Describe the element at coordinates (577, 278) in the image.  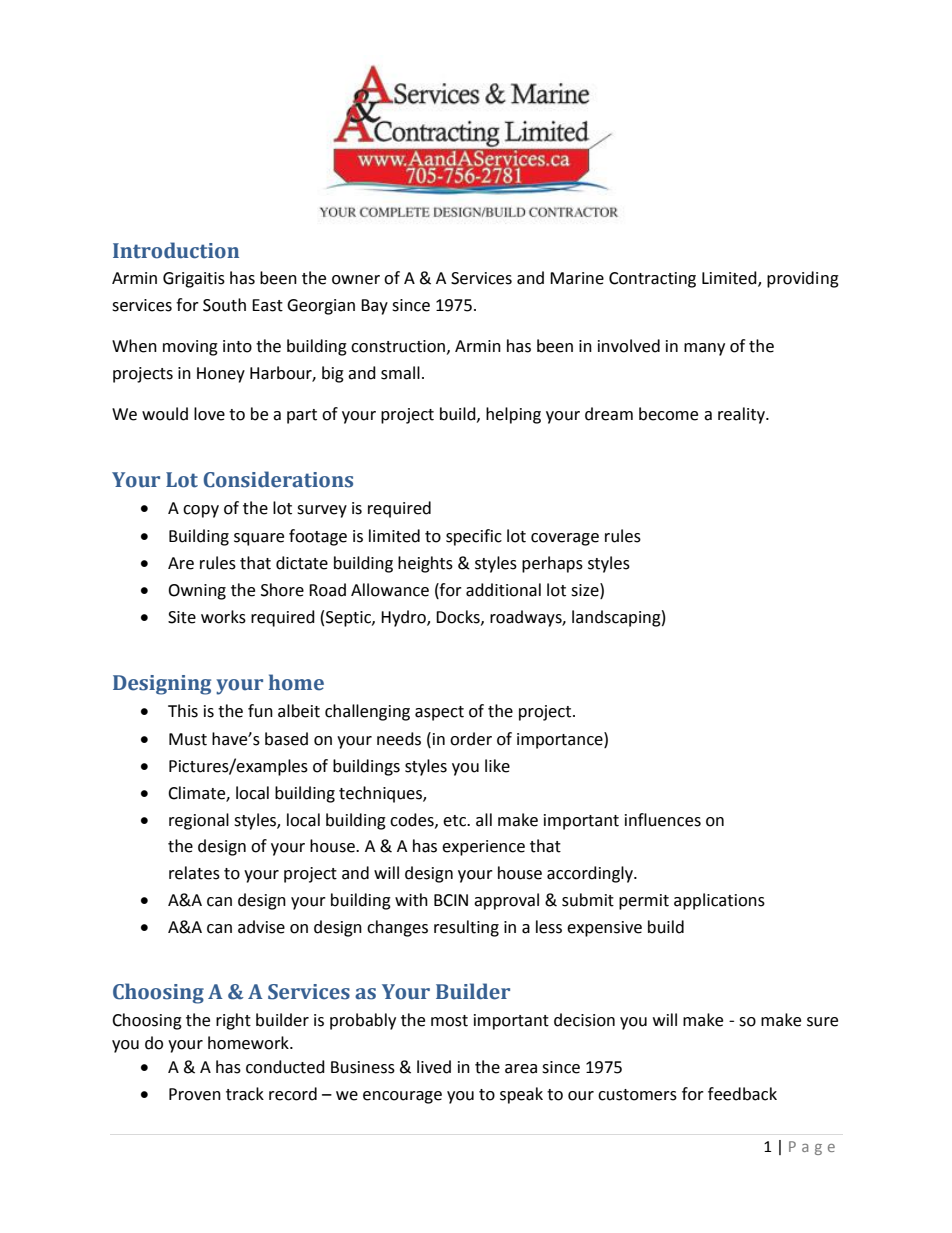
I see `Marine` at that location.
